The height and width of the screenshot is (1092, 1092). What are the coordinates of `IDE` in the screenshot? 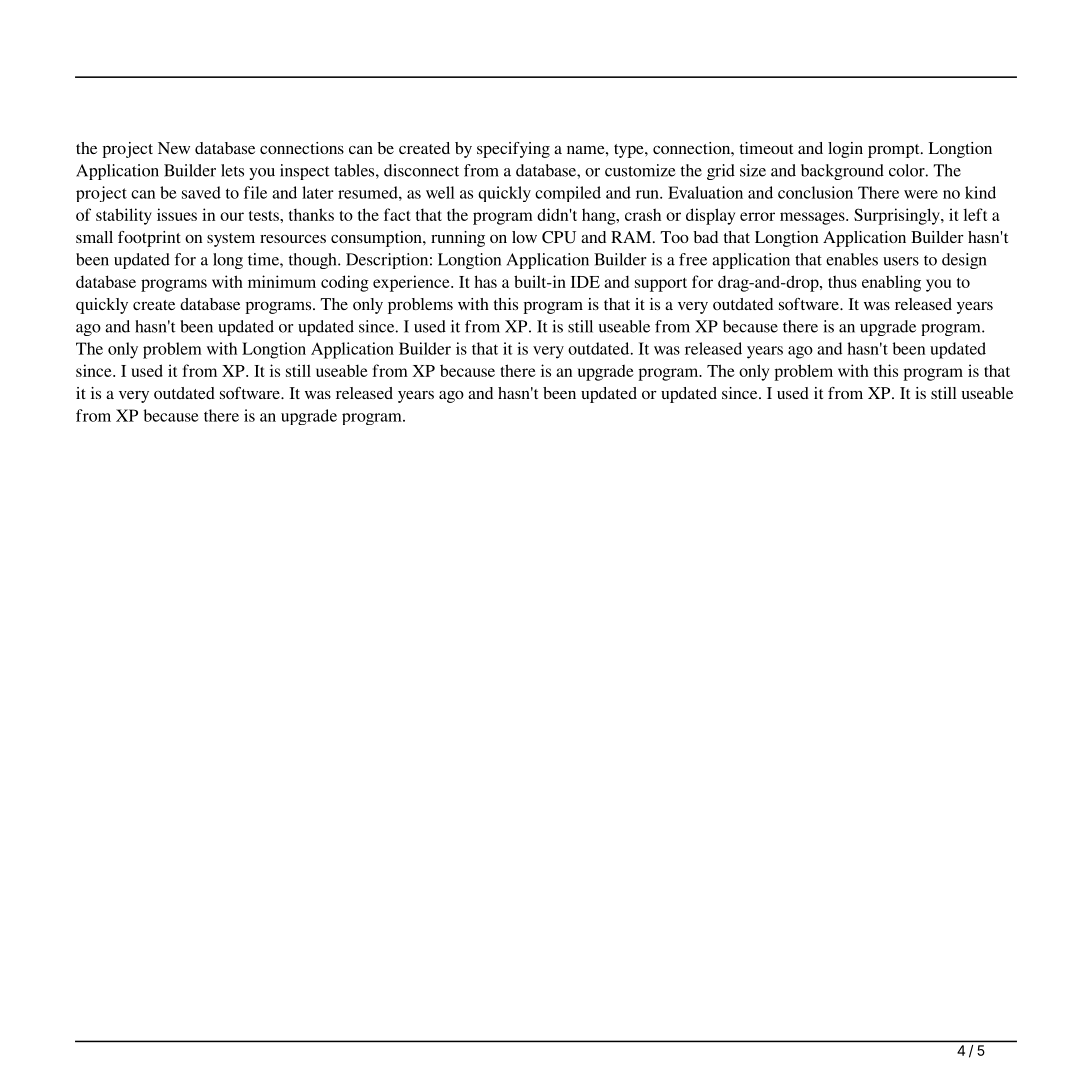 It's located at (585, 282).
